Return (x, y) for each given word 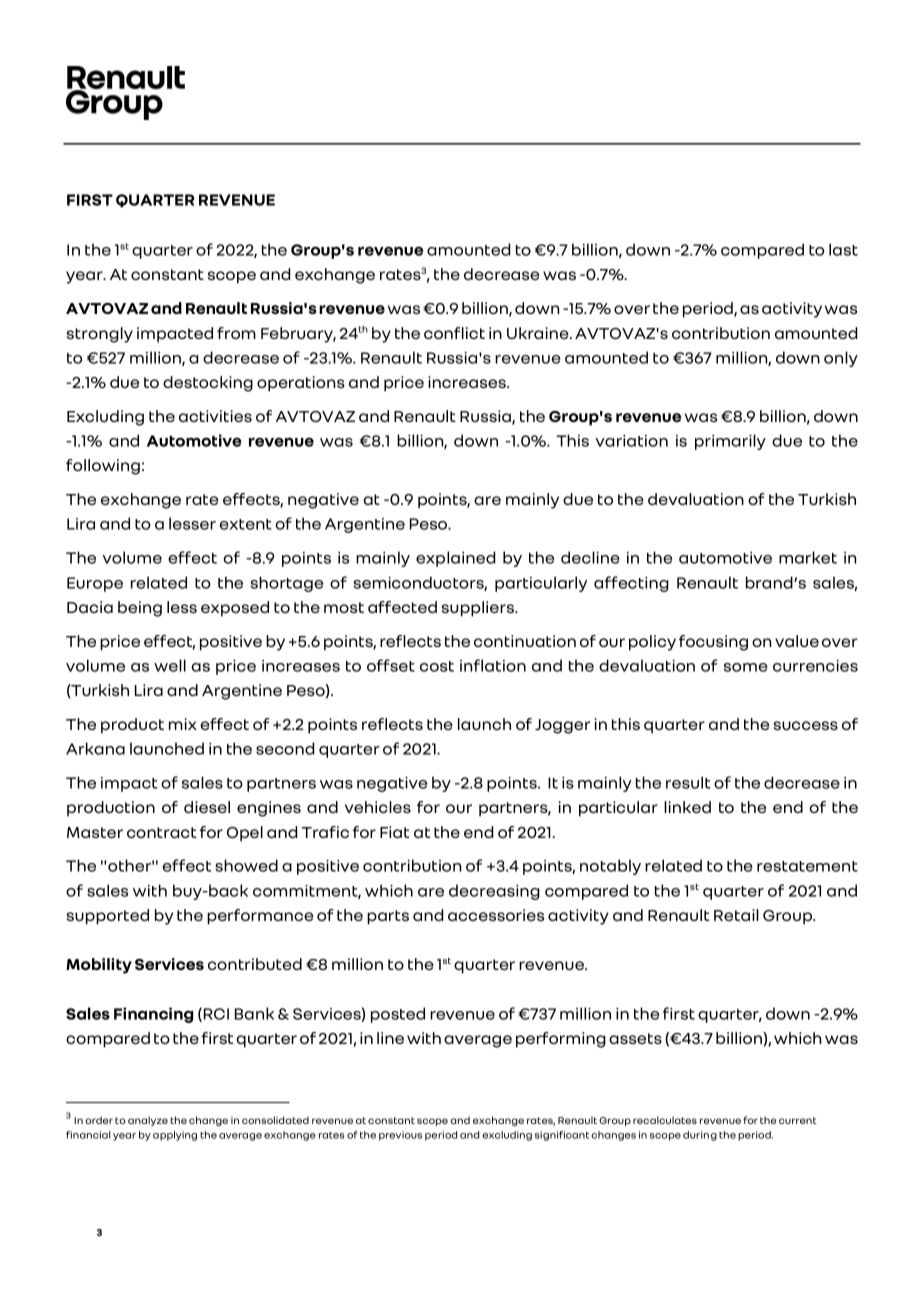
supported (107, 917)
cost (437, 666)
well (170, 665)
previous (400, 1136)
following (103, 467)
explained (455, 559)
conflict (454, 333)
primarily (730, 442)
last (843, 249)
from (236, 333)
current (798, 1120)
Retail (736, 915)
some (746, 667)
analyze (148, 1121)
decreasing (494, 892)
